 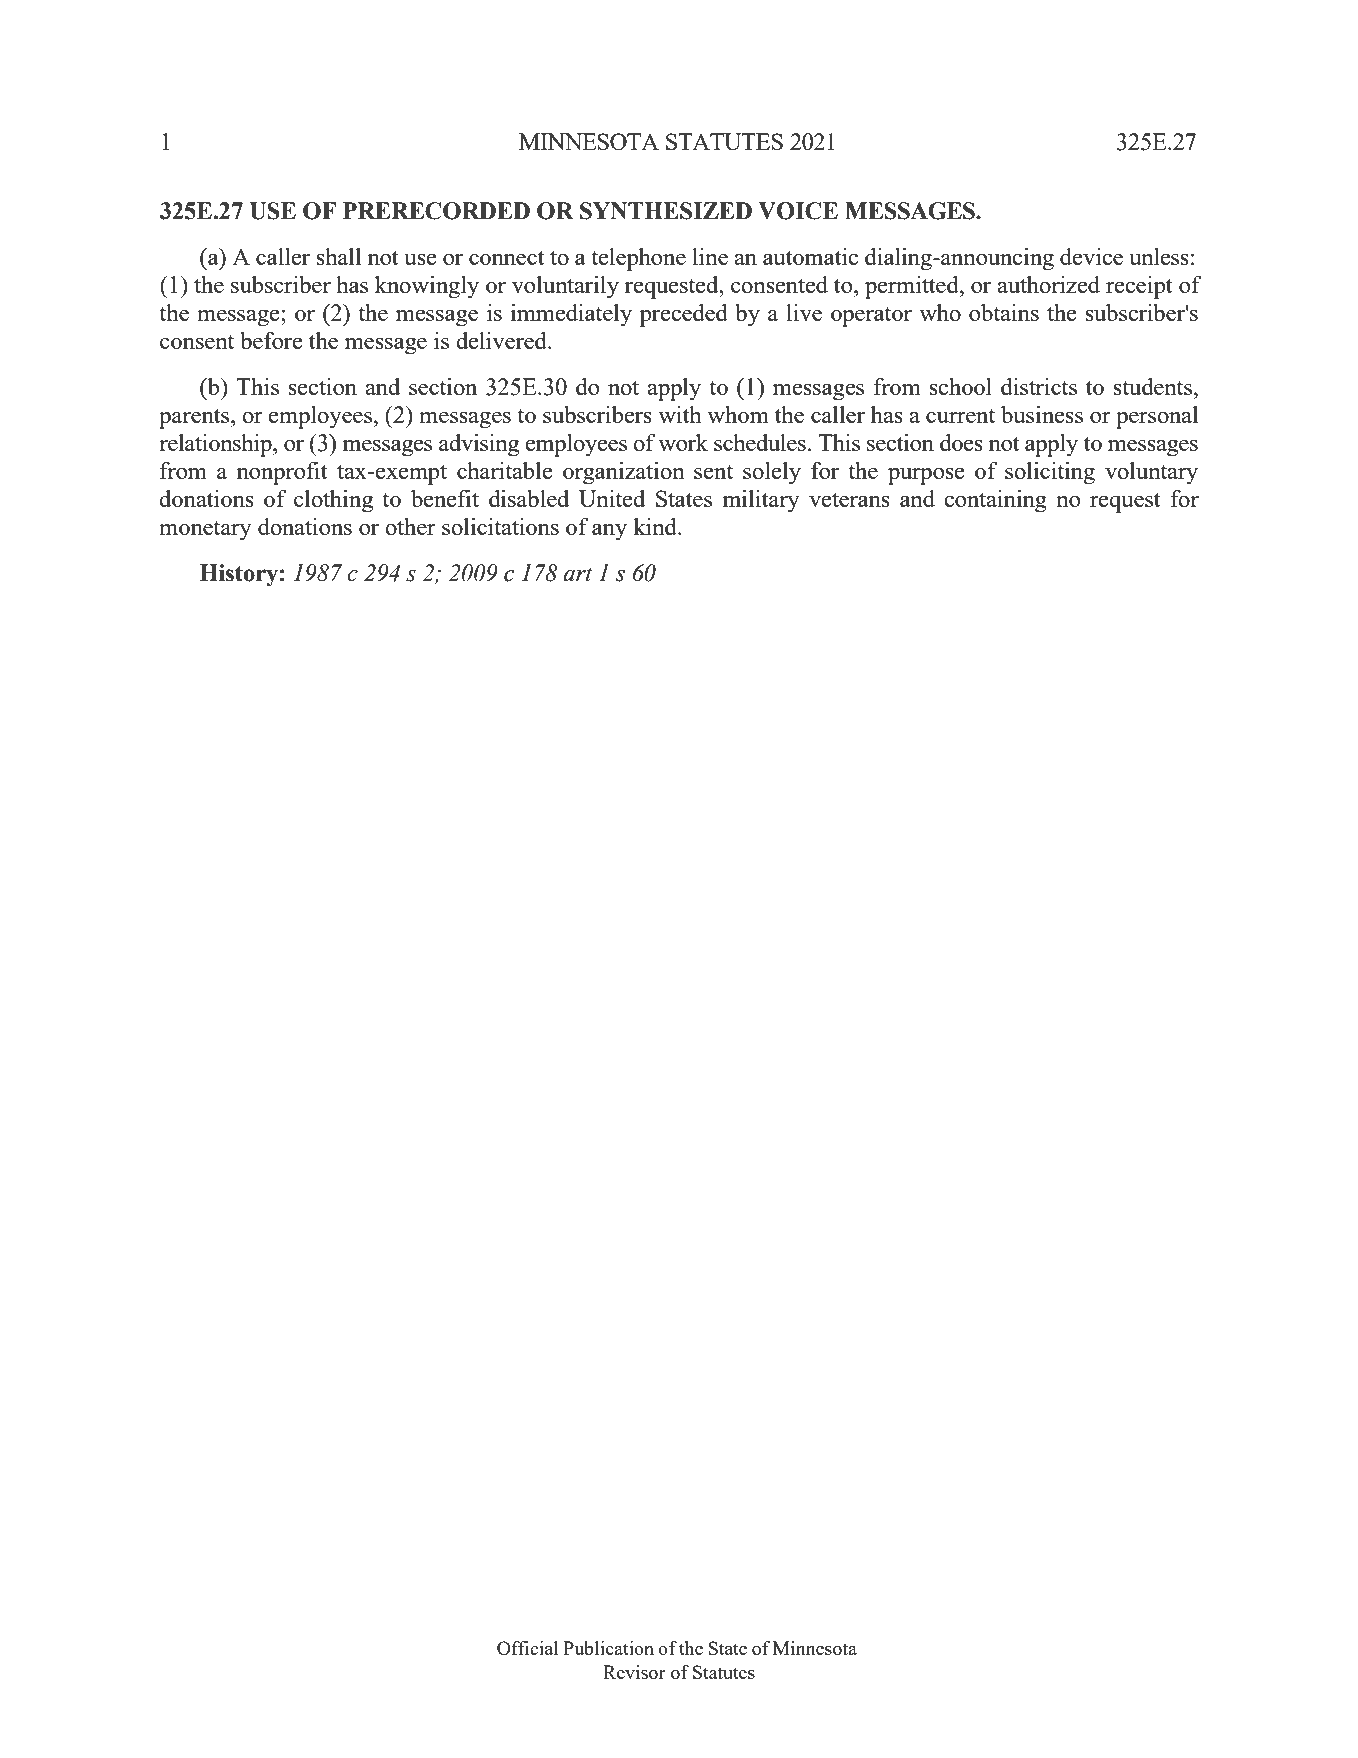 I want to click on any, so click(x=609, y=532).
